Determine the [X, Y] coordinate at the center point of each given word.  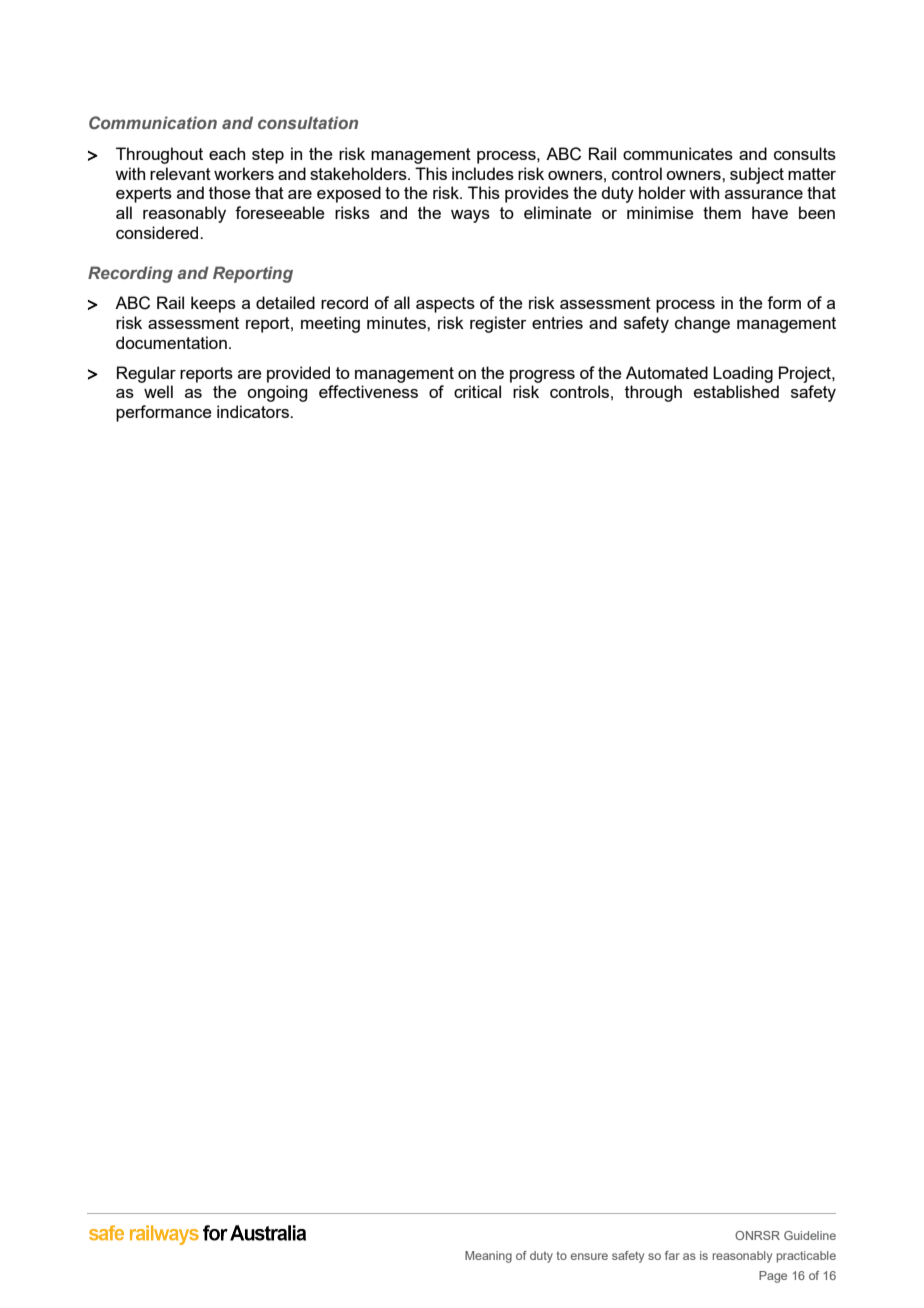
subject [757, 175]
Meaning [488, 1257]
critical [477, 391]
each [227, 153]
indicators [254, 411]
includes [483, 173]
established [736, 391]
